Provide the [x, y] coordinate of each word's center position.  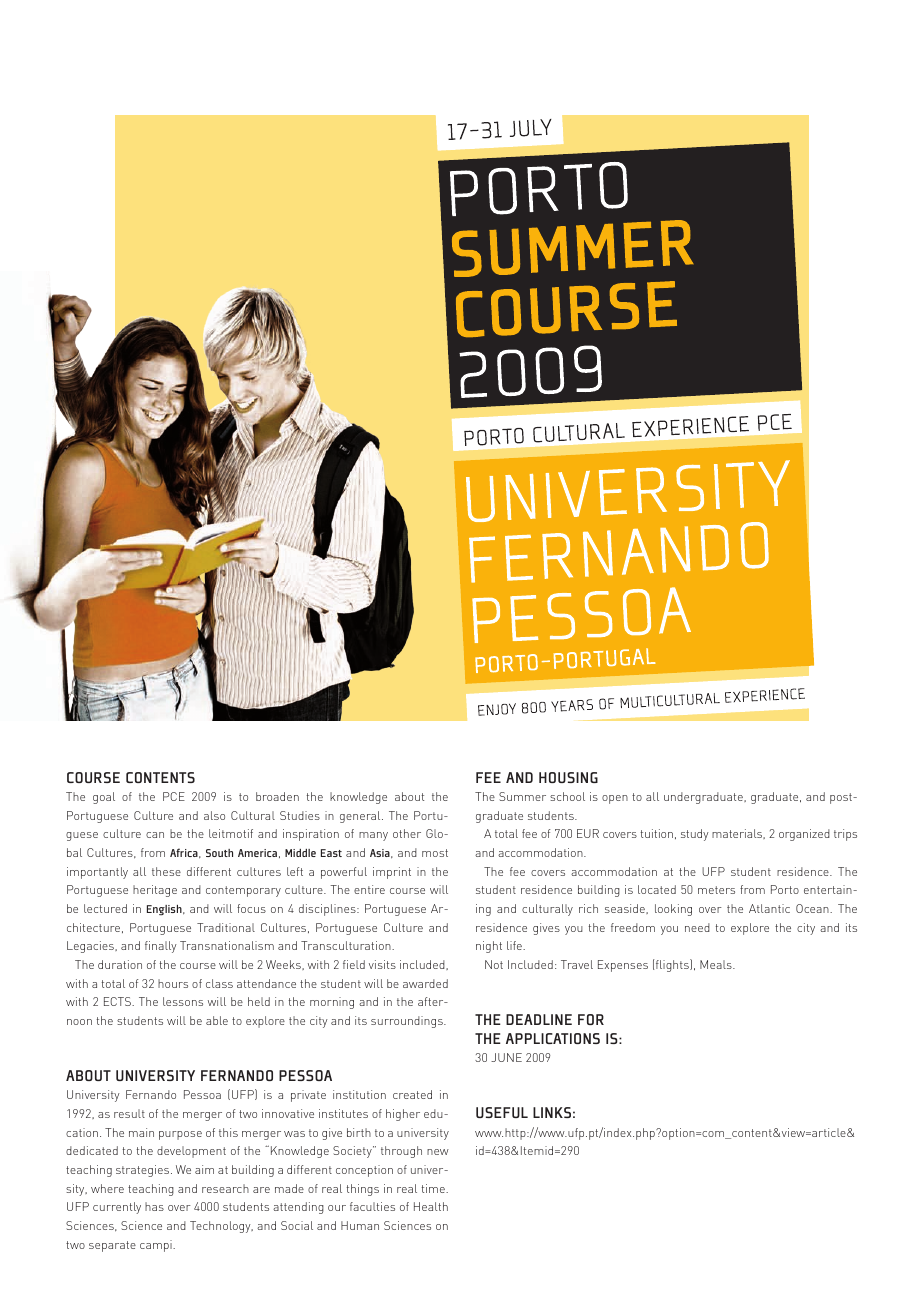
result [129, 1113]
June [506, 1057]
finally [161, 947]
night [489, 947]
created [412, 1094]
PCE [174, 796]
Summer [522, 796]
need [697, 927]
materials [738, 834]
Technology [221, 1227]
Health [431, 1206]
